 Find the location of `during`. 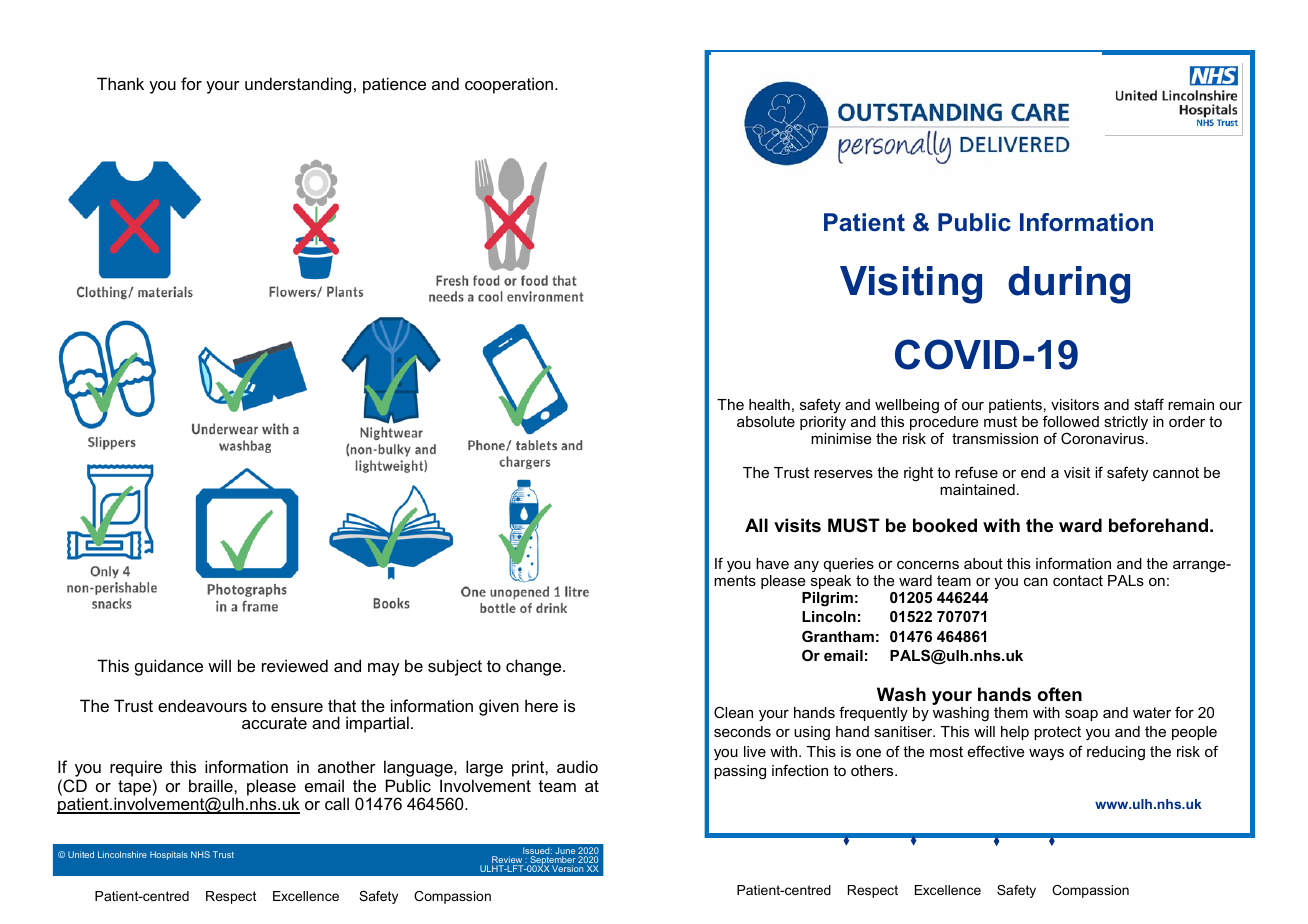

during is located at coordinates (1069, 285).
